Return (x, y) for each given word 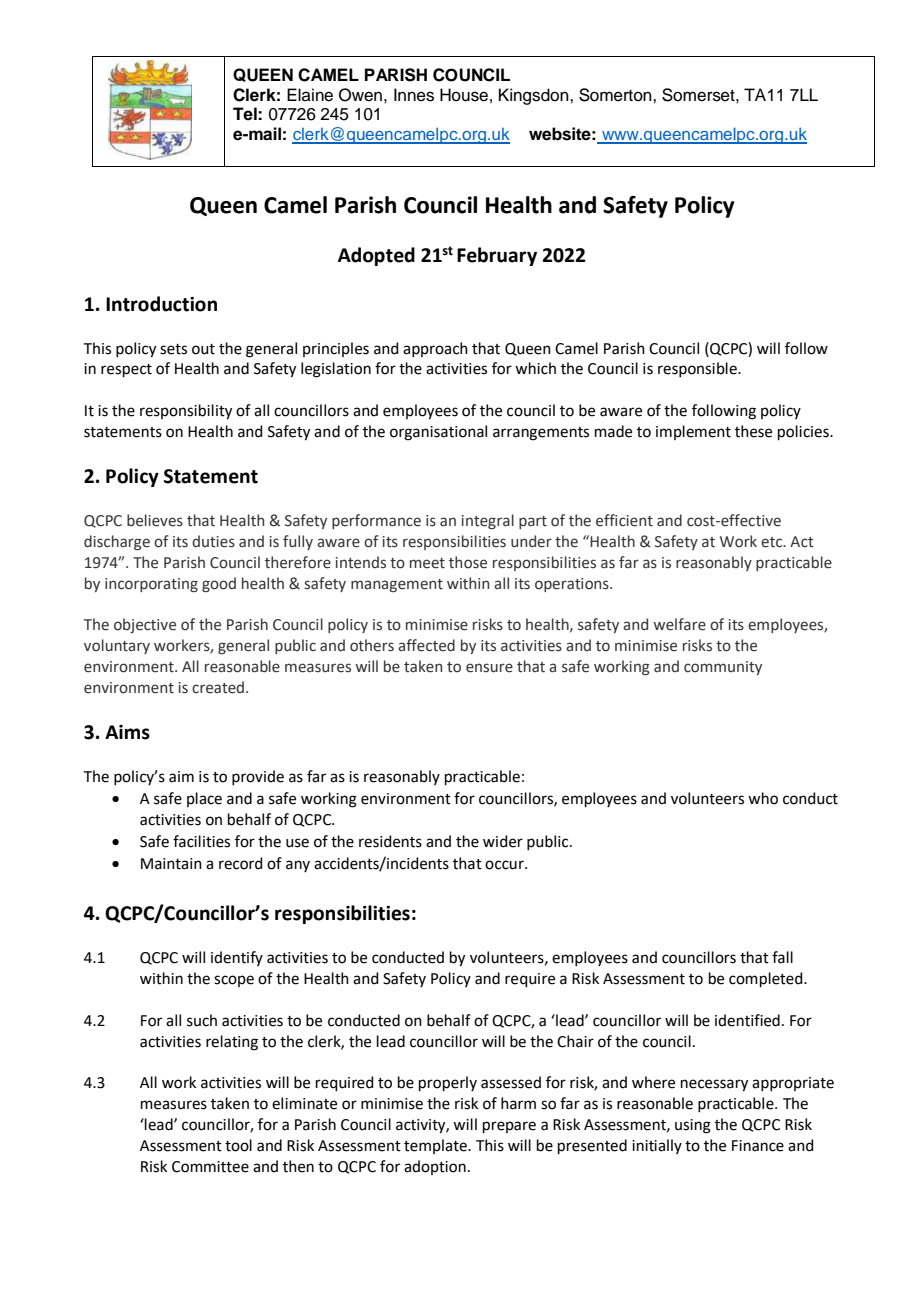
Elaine (310, 95)
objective (145, 625)
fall (782, 957)
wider (503, 841)
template (436, 1146)
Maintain (171, 864)
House (464, 95)
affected (426, 645)
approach (435, 349)
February (497, 256)
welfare (679, 624)
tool (238, 1145)
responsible (698, 369)
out (203, 349)
